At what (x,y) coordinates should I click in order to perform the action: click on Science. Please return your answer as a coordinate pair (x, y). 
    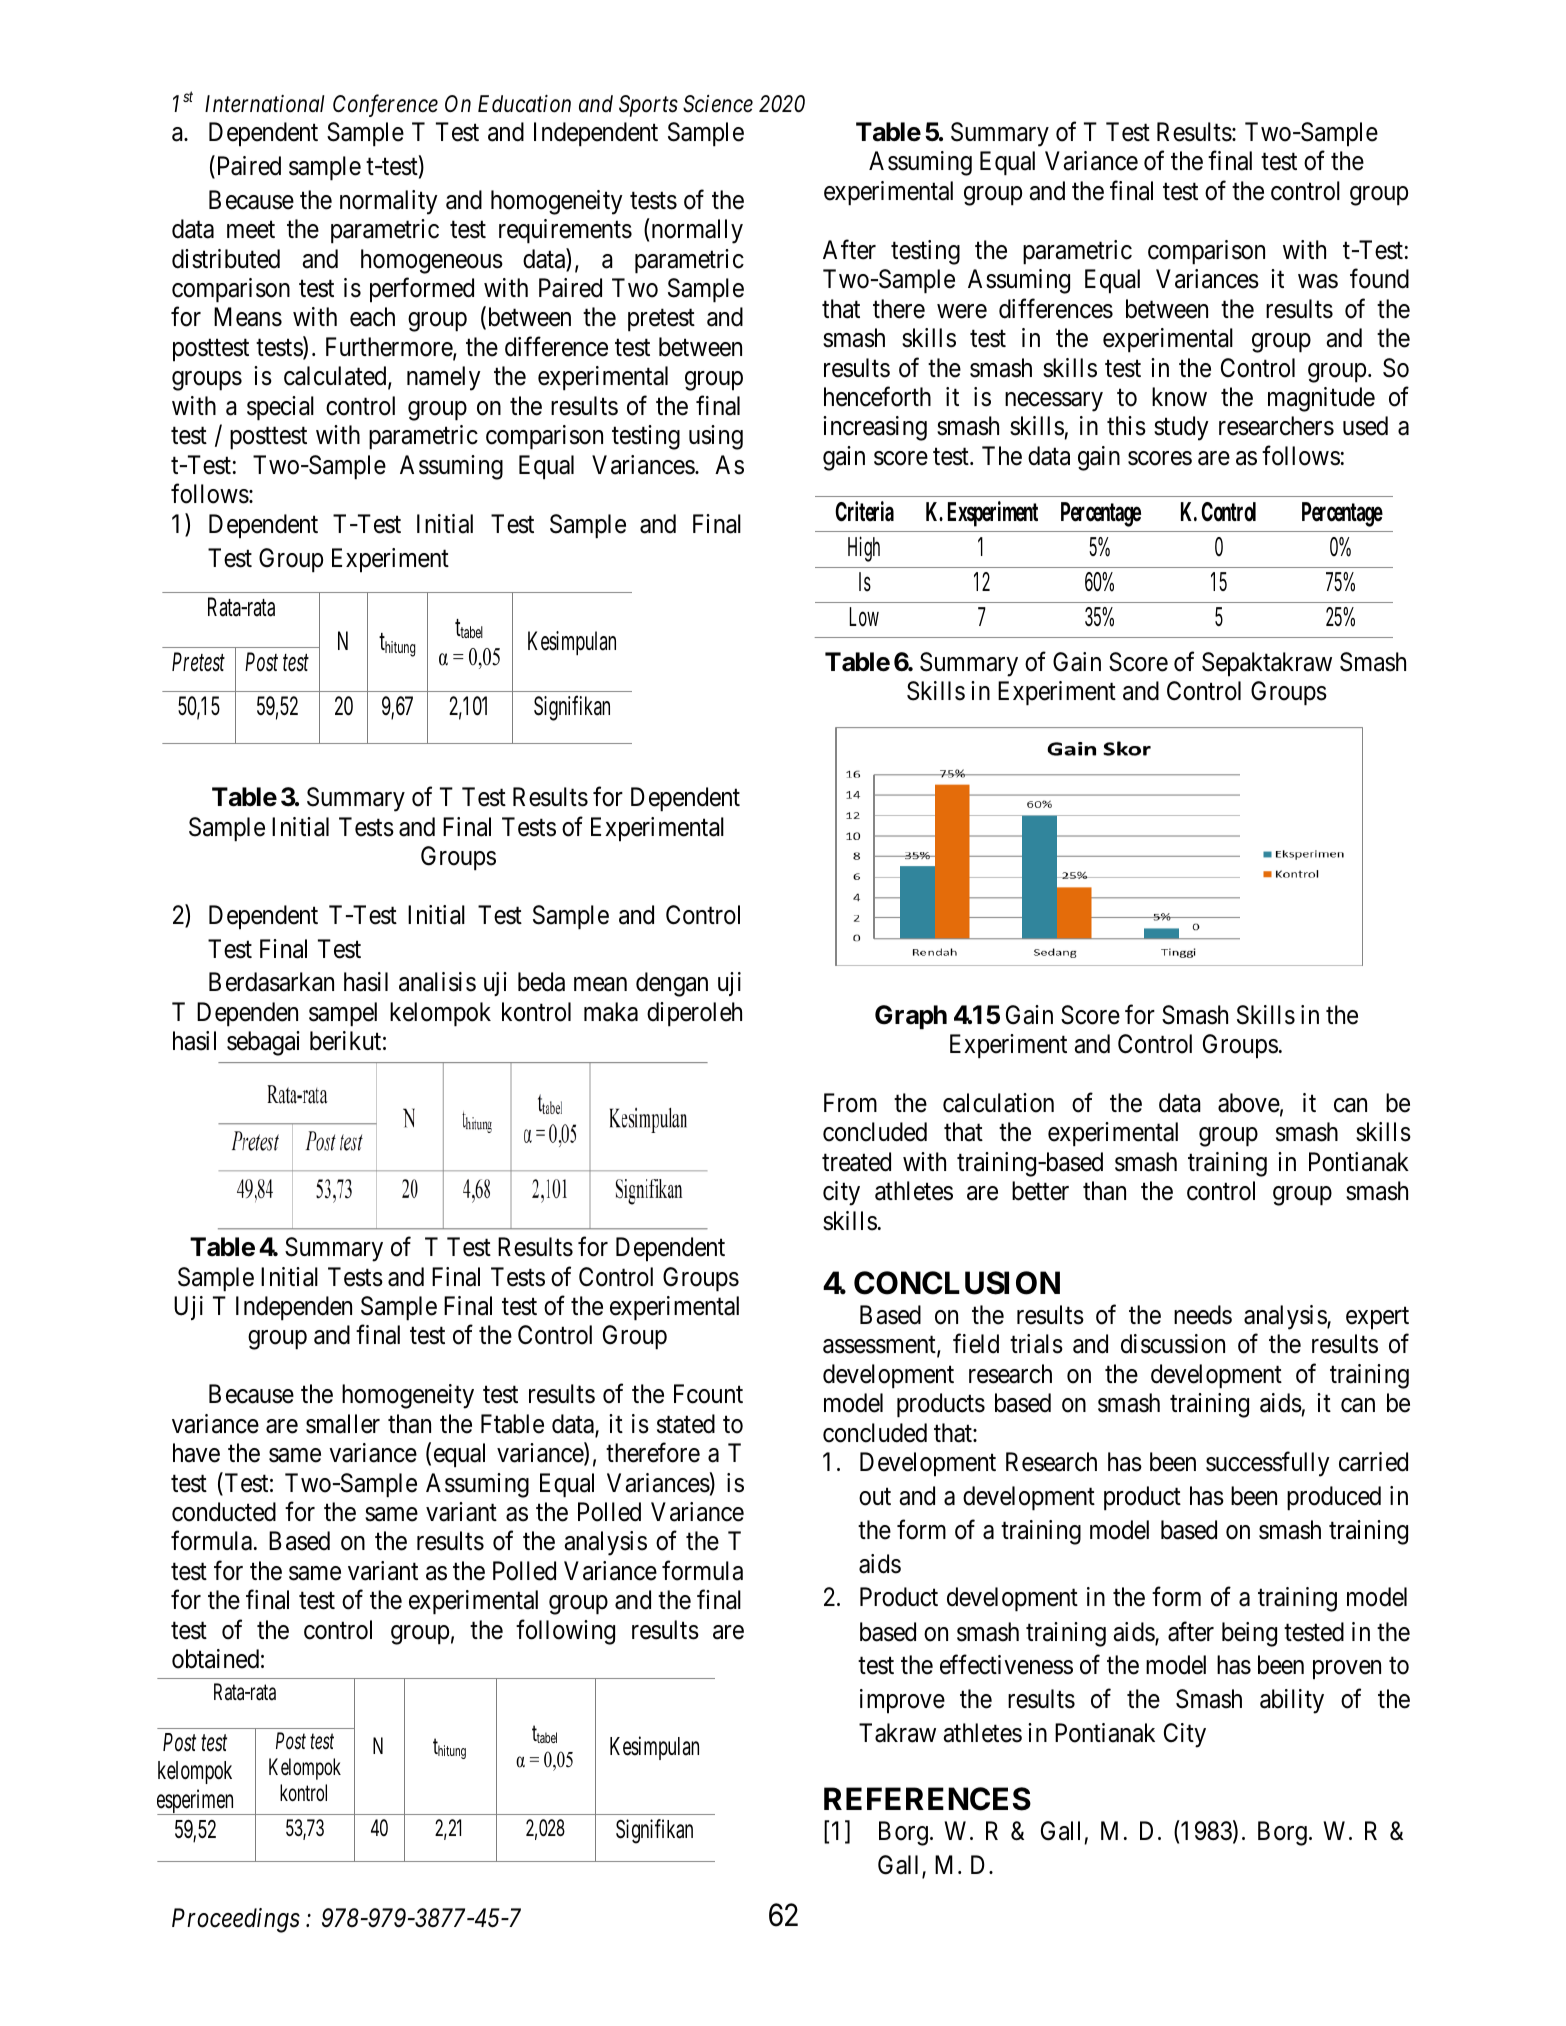
    Looking at the image, I should click on (718, 104).
